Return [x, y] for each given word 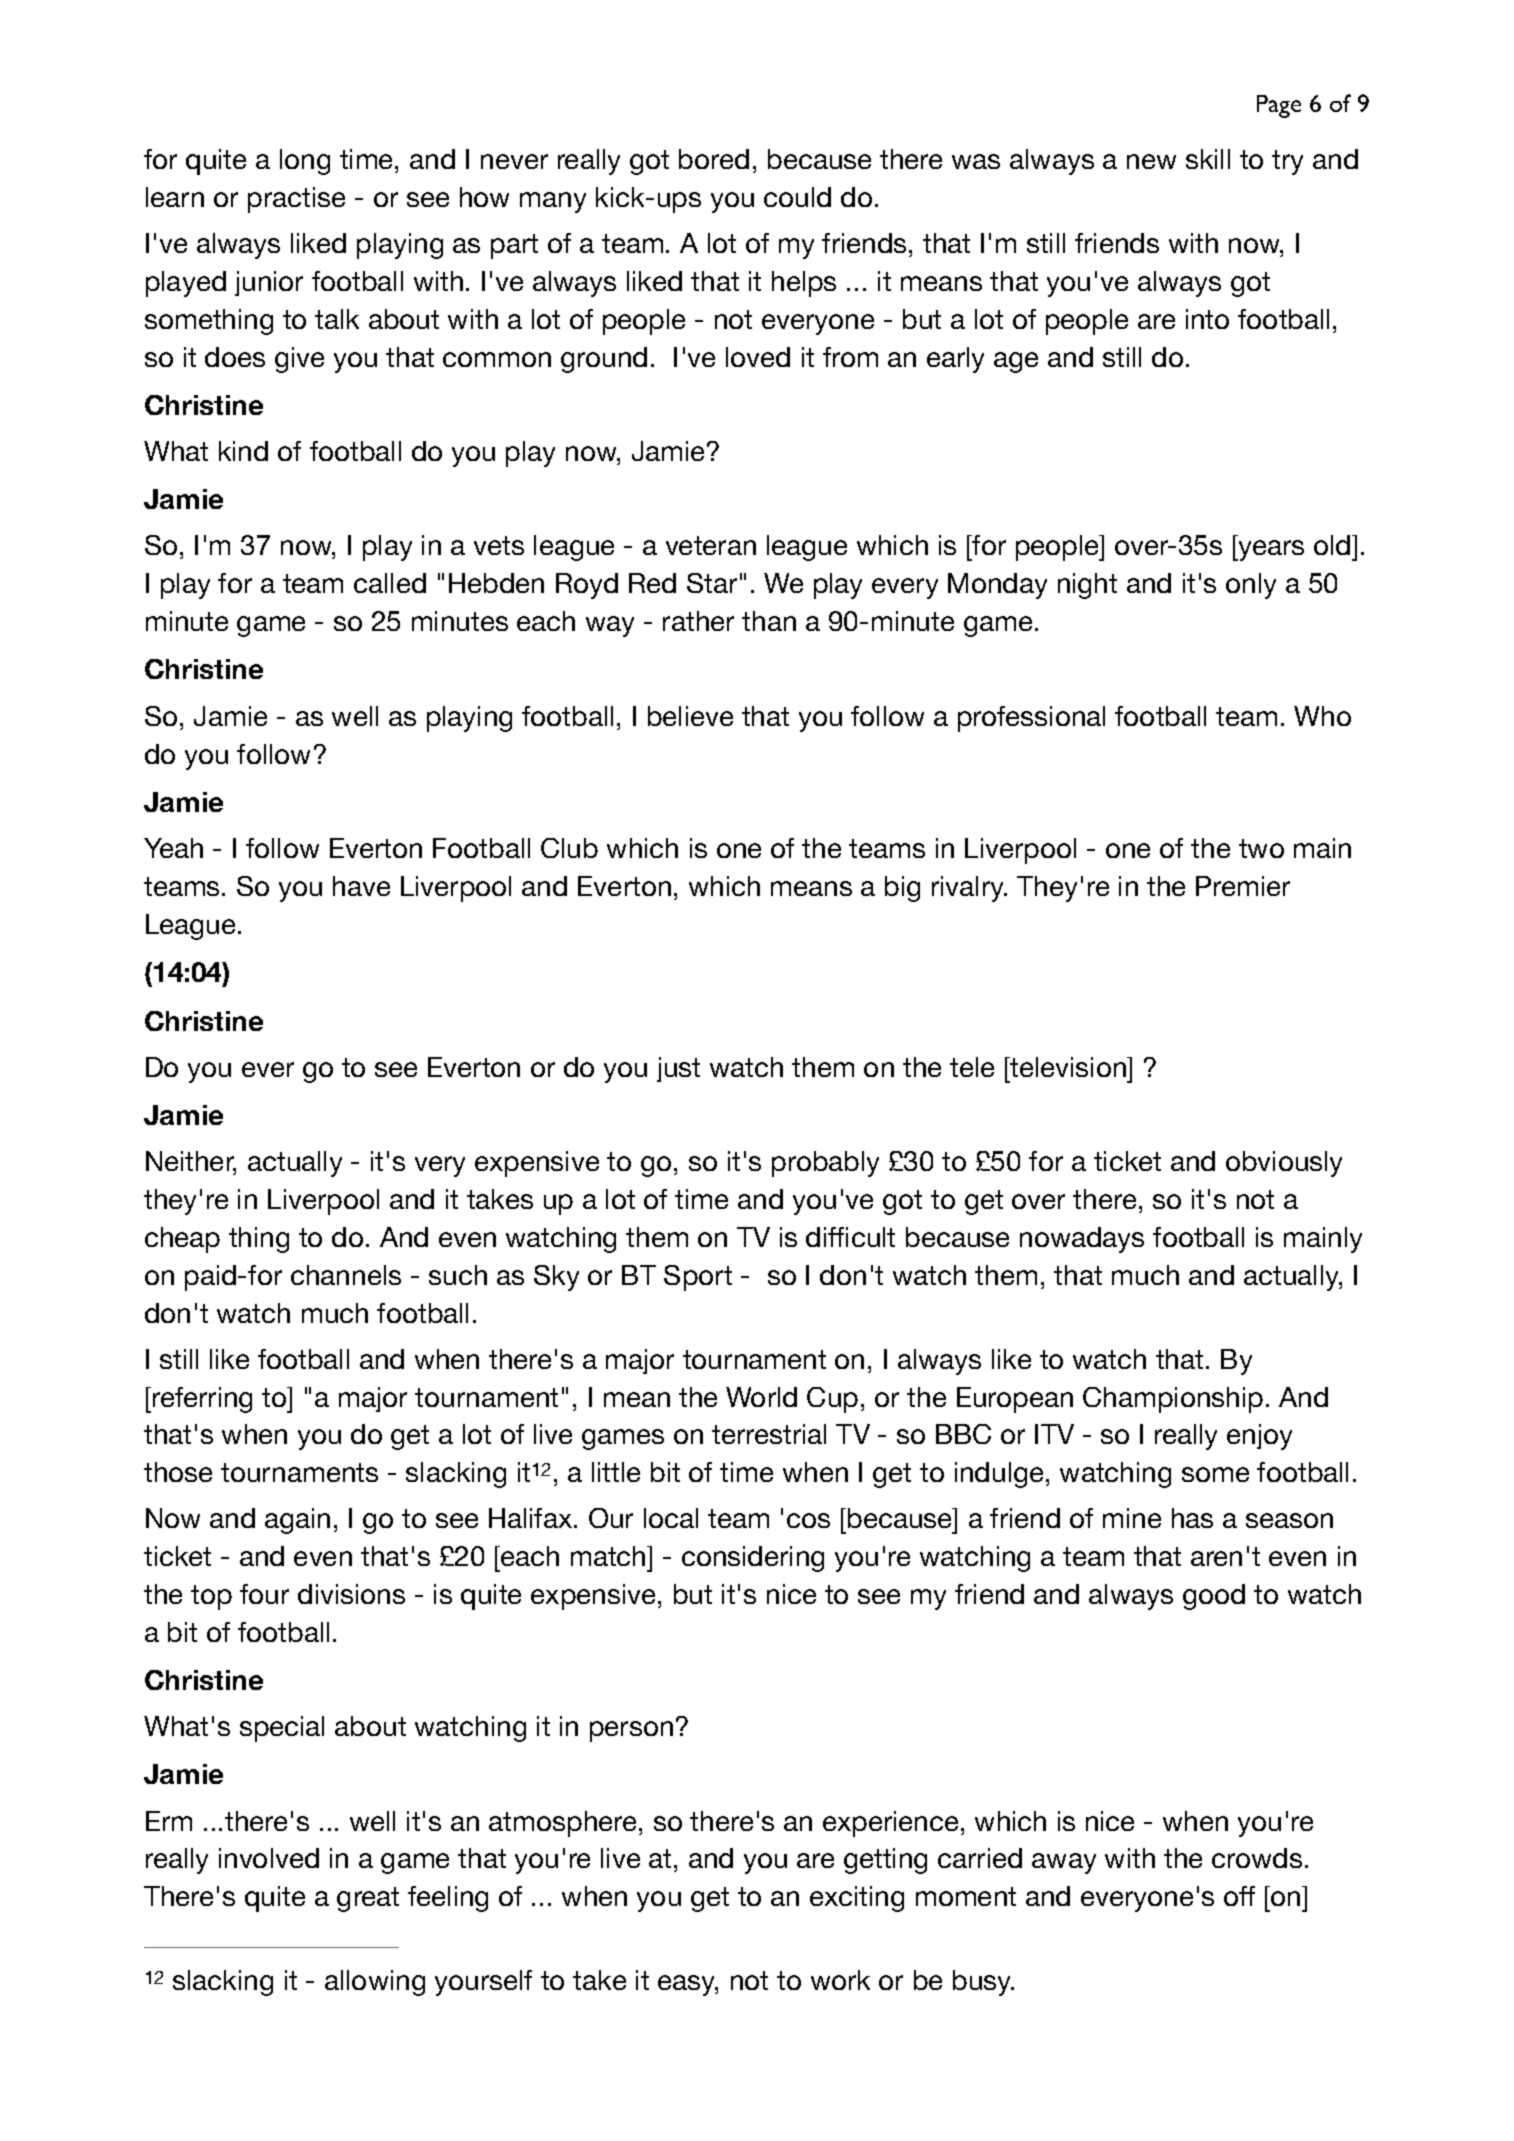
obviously [1284, 1164]
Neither [191, 1162]
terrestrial [769, 1434]
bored [714, 159]
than [769, 621]
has [1192, 1518]
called [390, 583]
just [678, 1069]
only [1251, 586]
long [305, 162]
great [368, 1899]
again [297, 1521]
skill [1208, 159]
